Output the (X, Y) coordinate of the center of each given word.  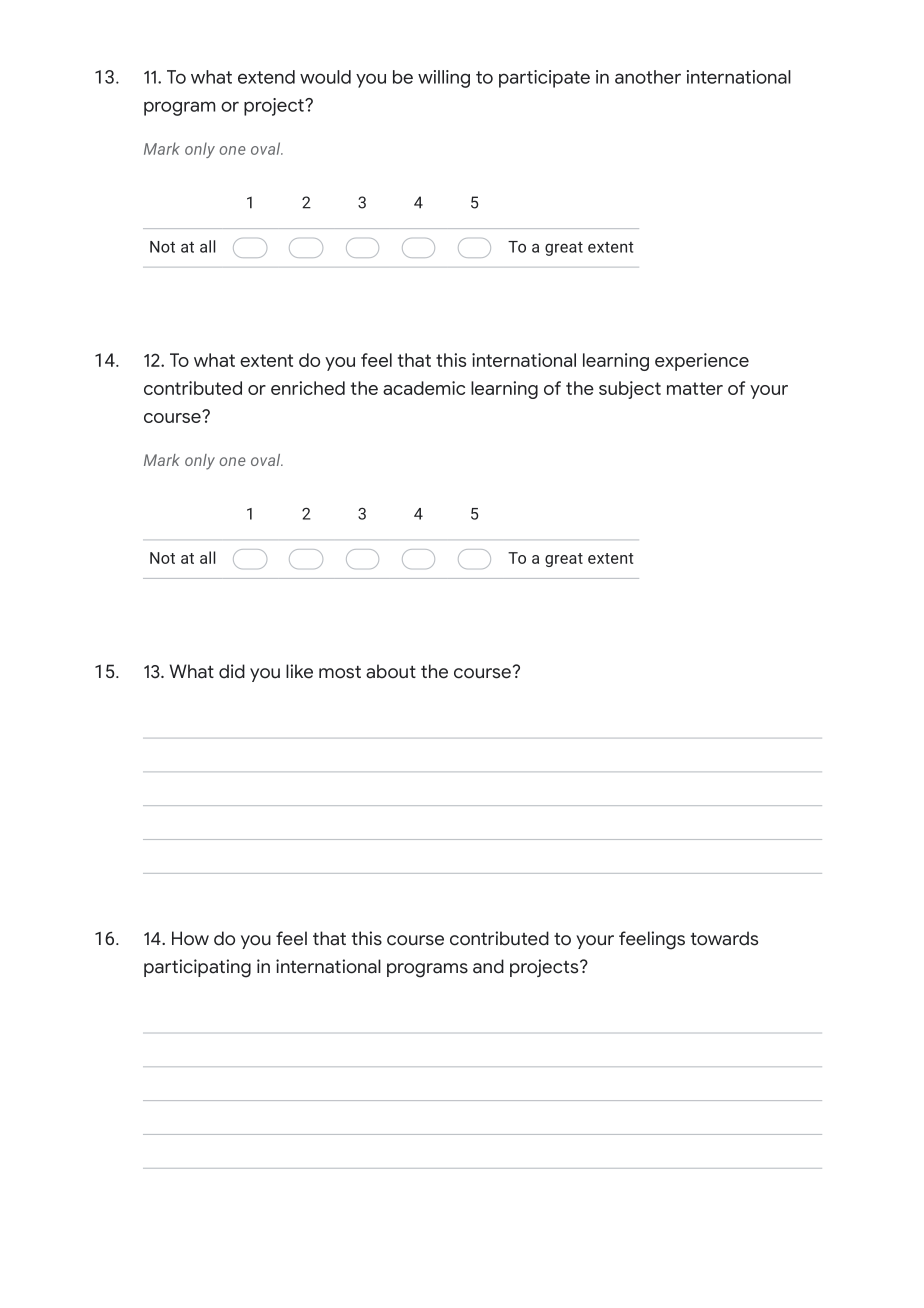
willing (444, 79)
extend (266, 77)
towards (724, 938)
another (648, 77)
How (190, 938)
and (488, 966)
